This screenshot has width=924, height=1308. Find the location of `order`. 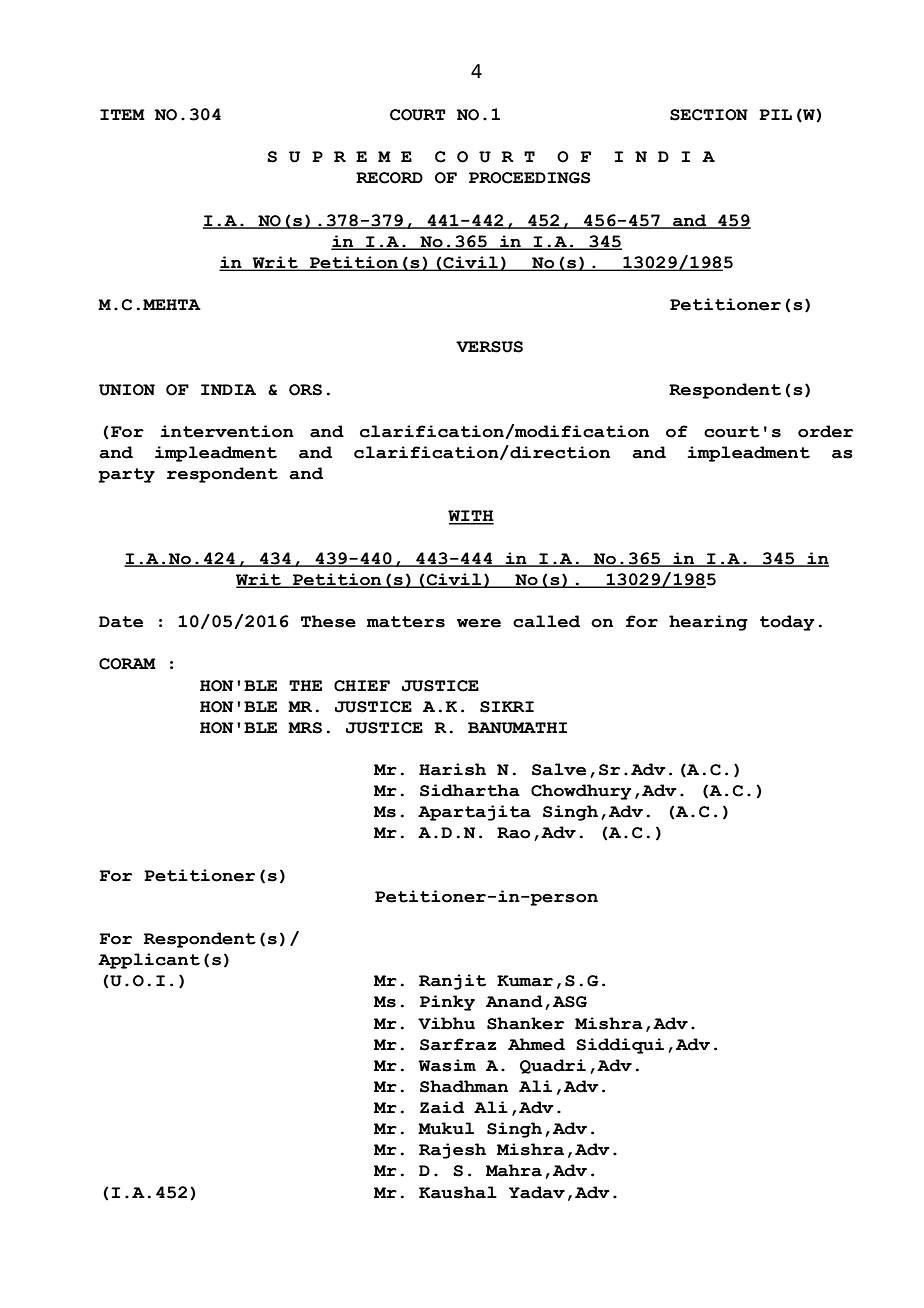

order is located at coordinates (825, 431).
